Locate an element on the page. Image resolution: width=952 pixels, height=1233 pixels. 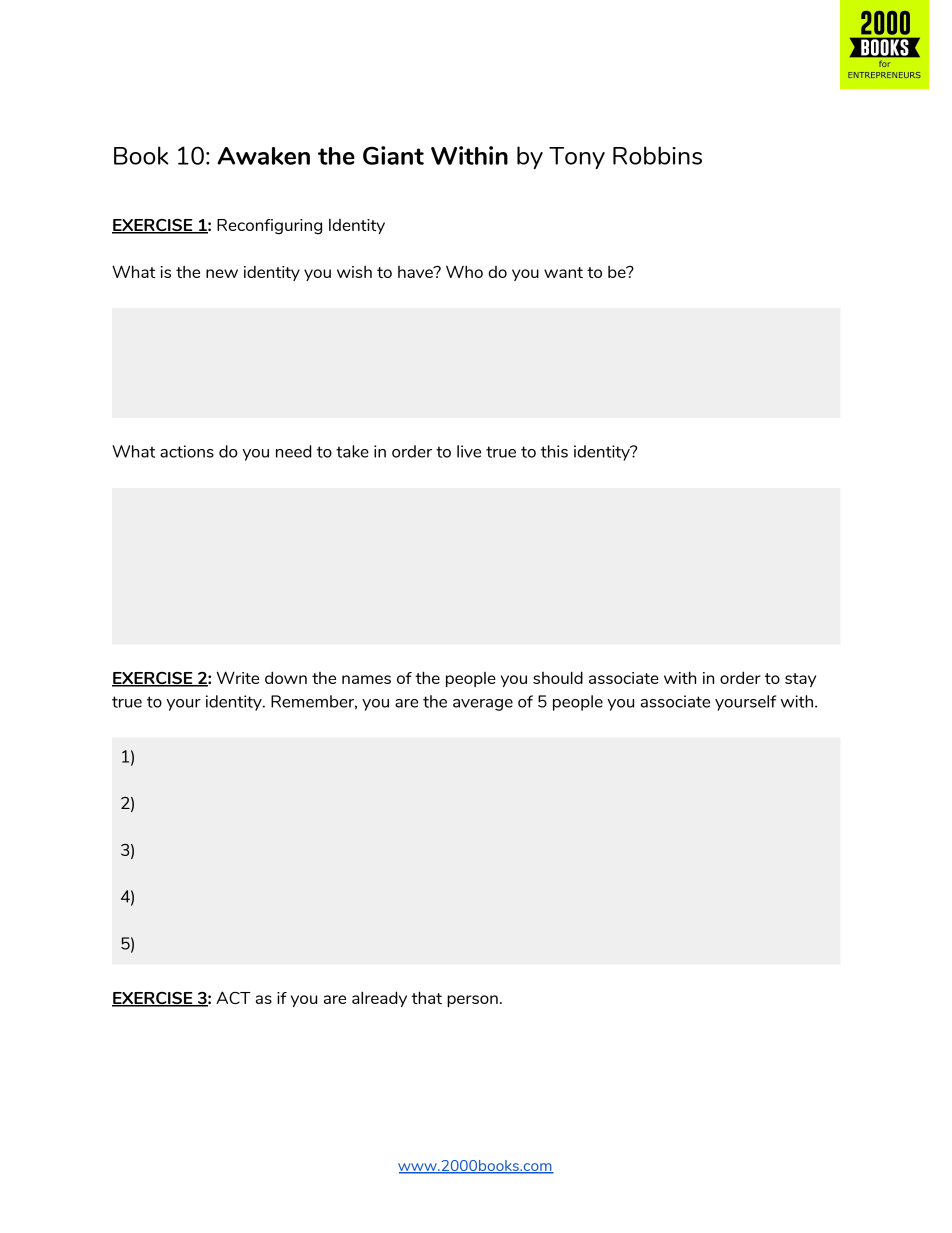
person is located at coordinates (472, 1001).
